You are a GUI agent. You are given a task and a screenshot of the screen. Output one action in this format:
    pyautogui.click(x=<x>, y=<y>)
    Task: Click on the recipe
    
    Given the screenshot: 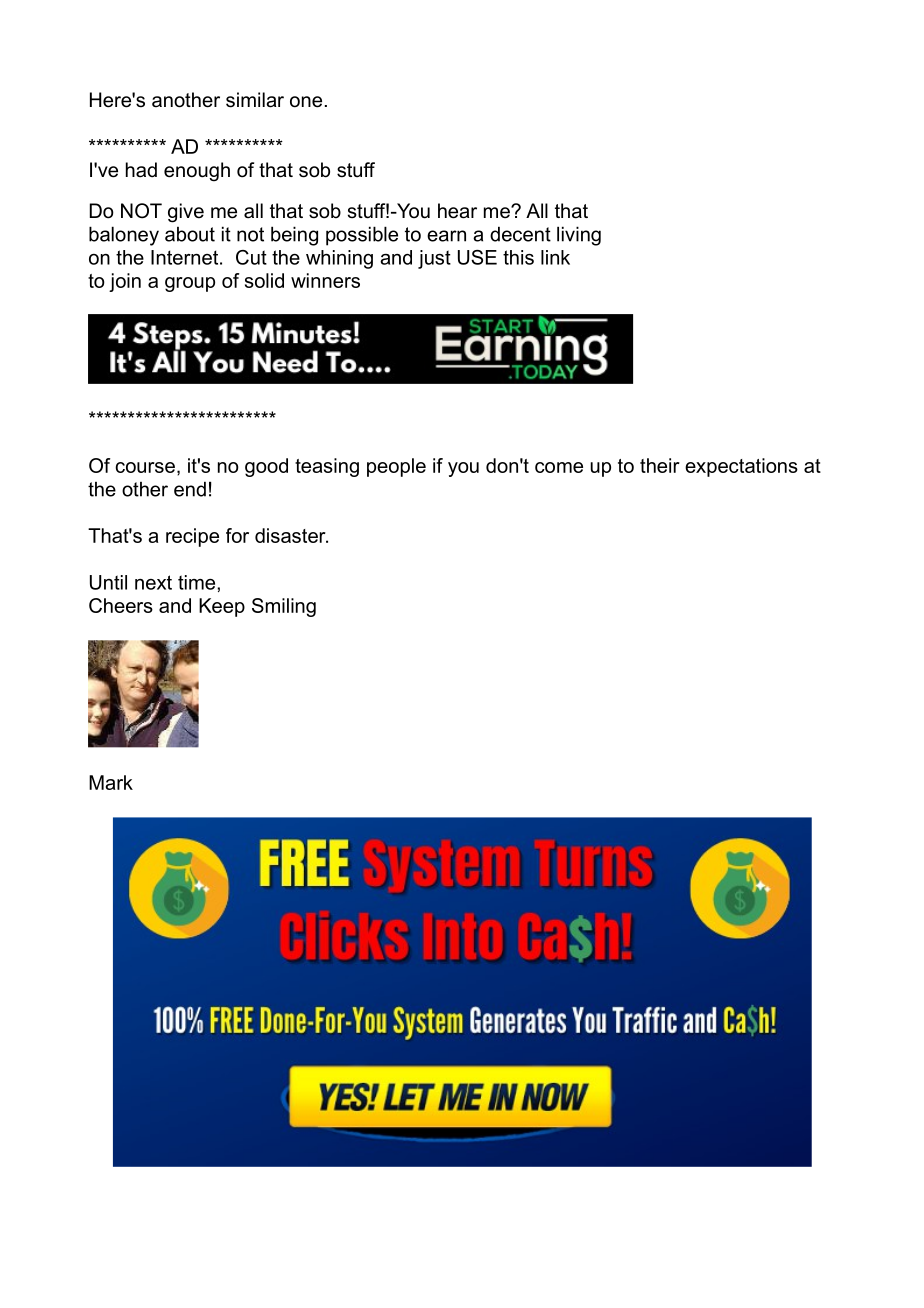 What is the action you would take?
    pyautogui.click(x=192, y=537)
